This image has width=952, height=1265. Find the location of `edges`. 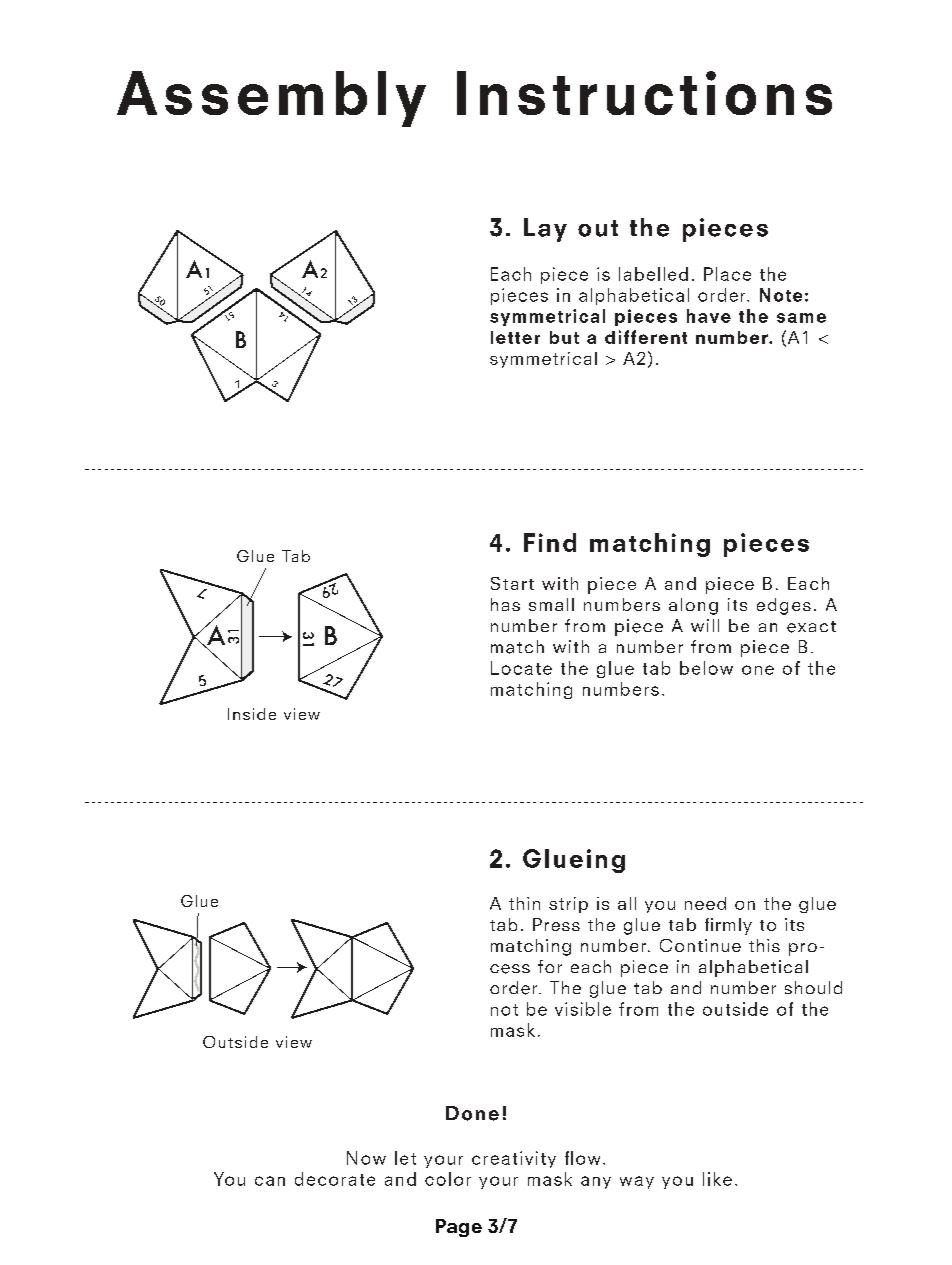

edges is located at coordinates (784, 606).
